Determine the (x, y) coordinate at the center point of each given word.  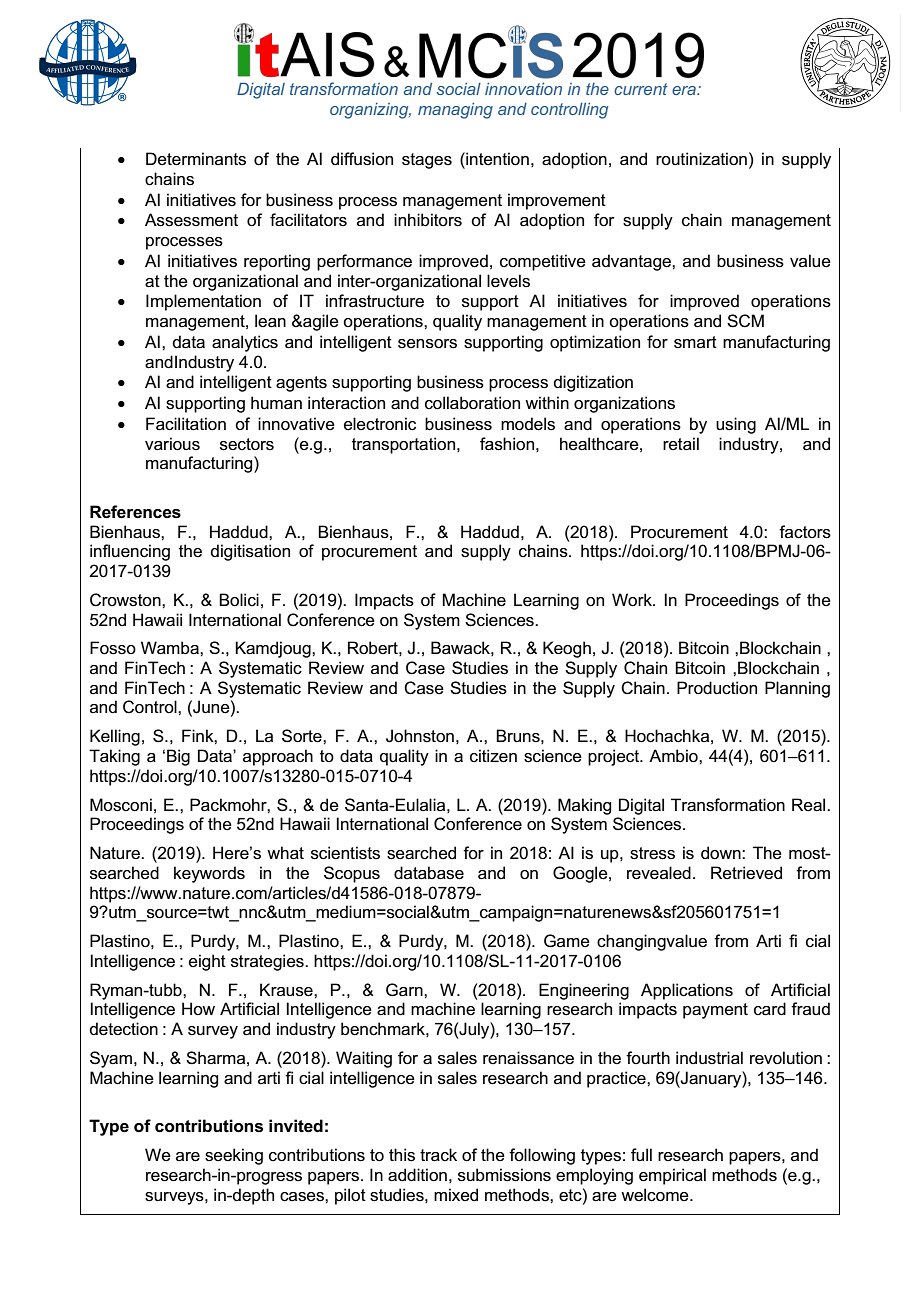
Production (717, 688)
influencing (130, 552)
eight (207, 962)
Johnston (420, 736)
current (641, 89)
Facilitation (186, 424)
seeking (234, 1156)
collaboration (472, 403)
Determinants (196, 159)
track (438, 1155)
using (736, 425)
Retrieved (746, 873)
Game (567, 941)
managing (455, 111)
